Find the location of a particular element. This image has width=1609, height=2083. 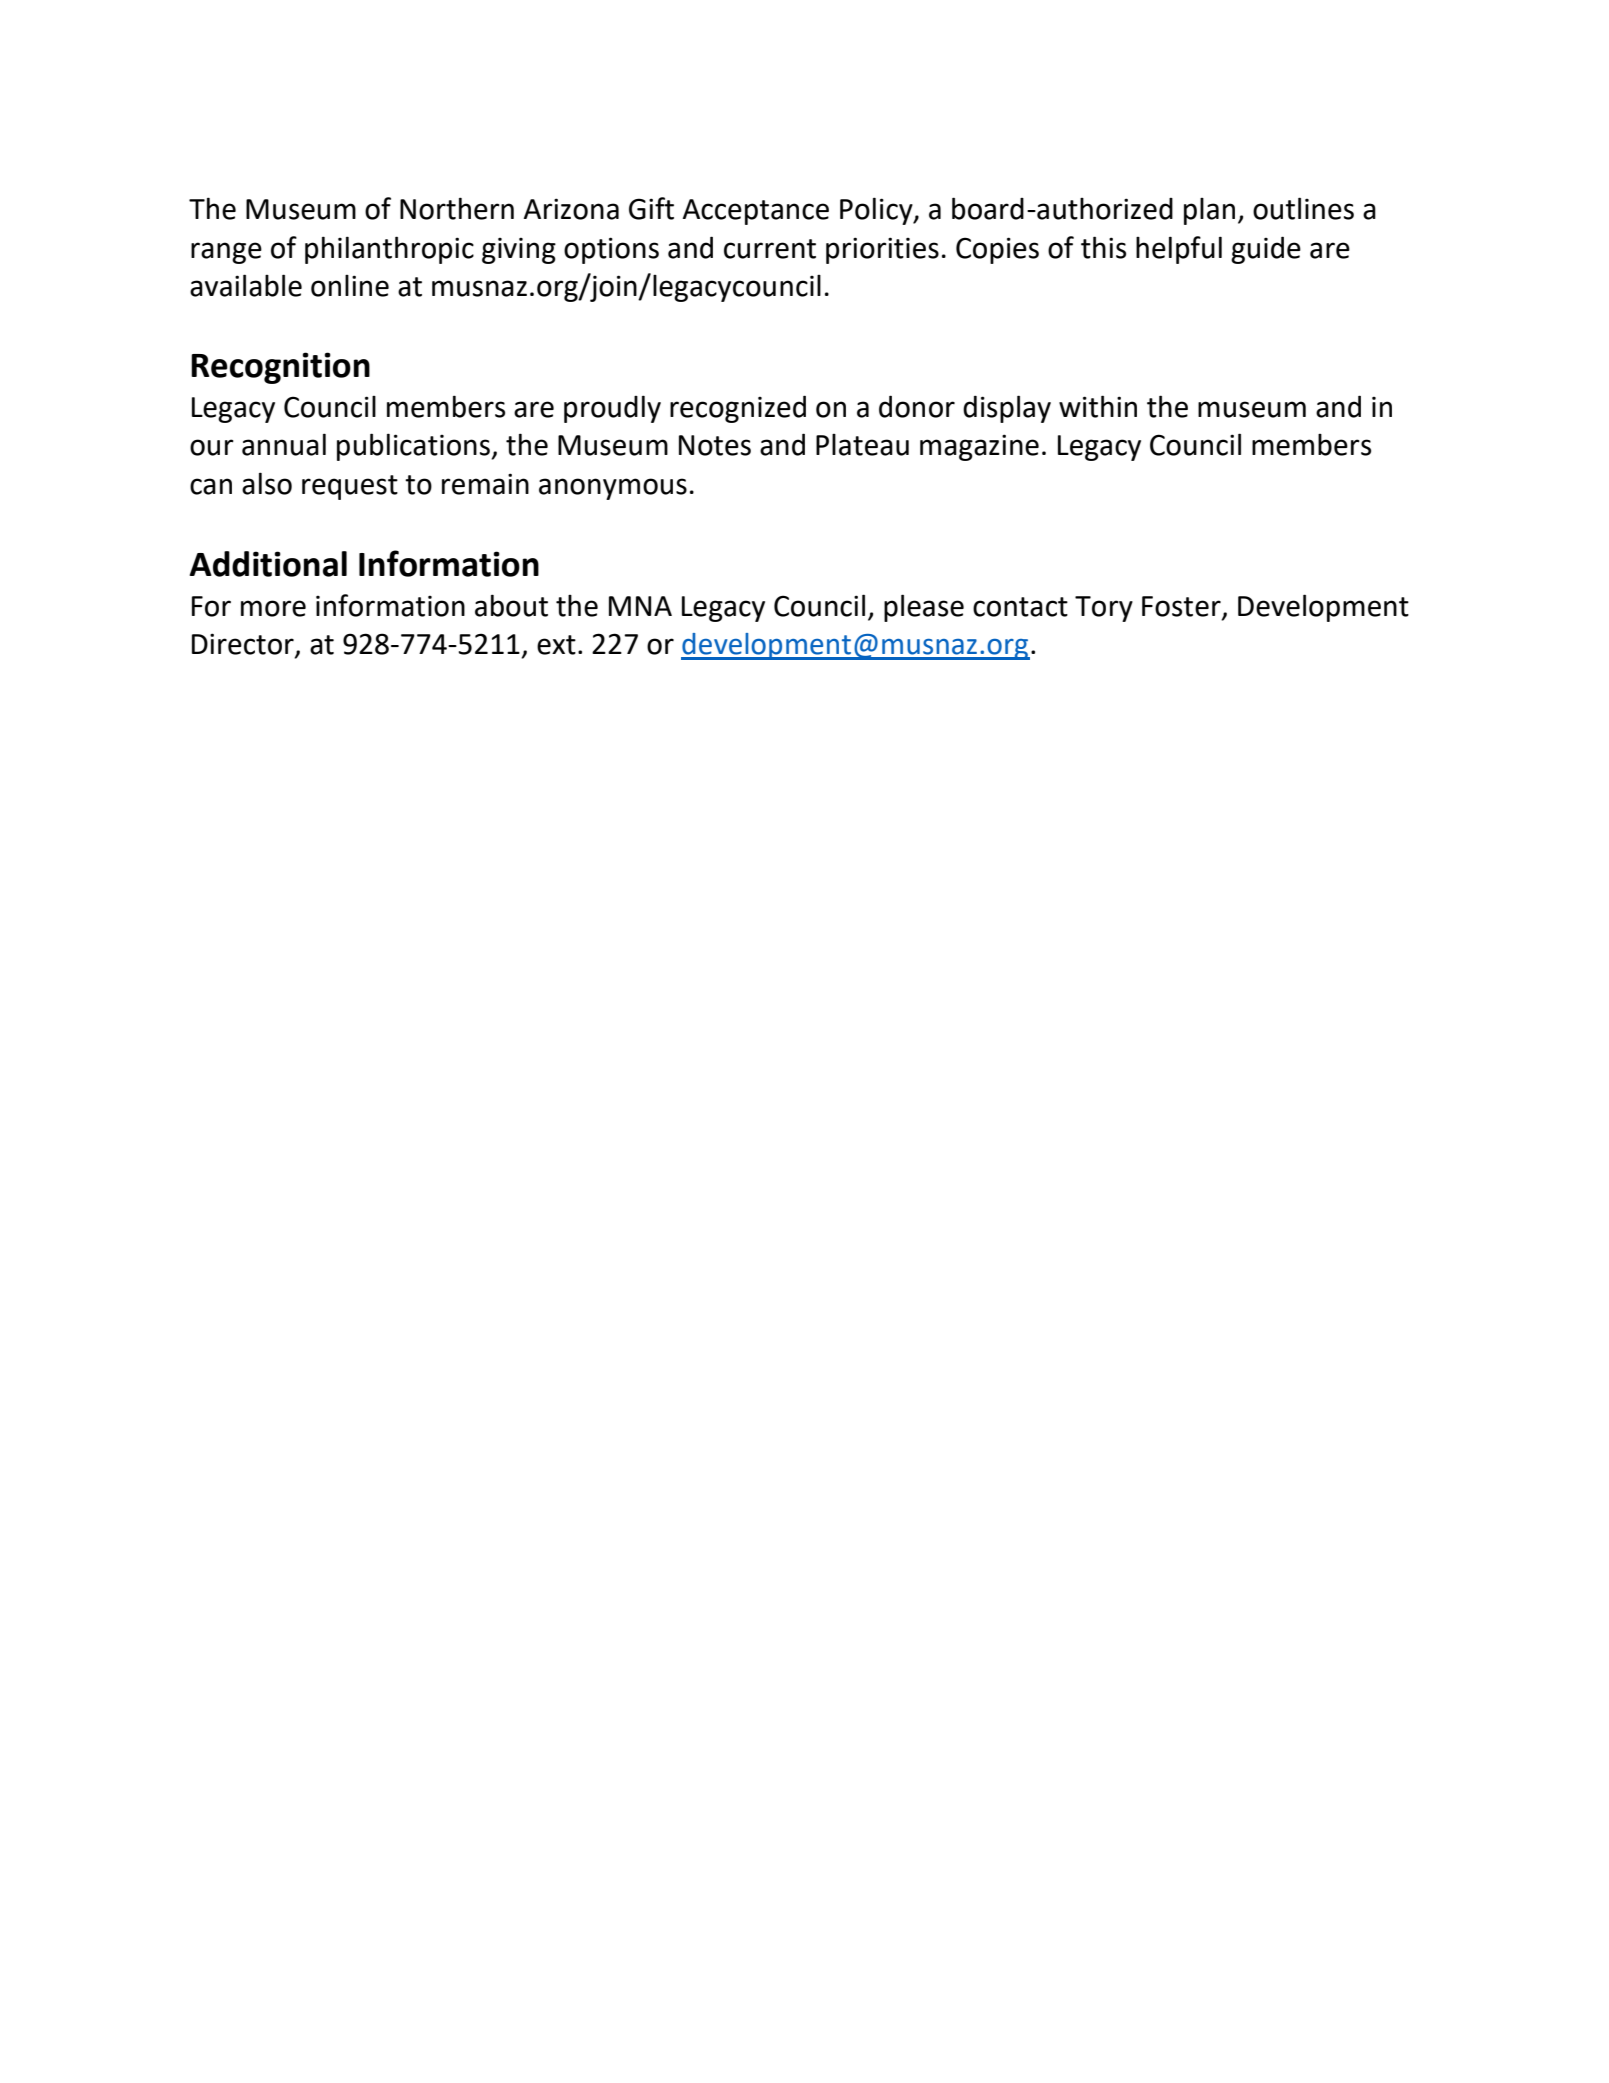

helpful is located at coordinates (1179, 250).
